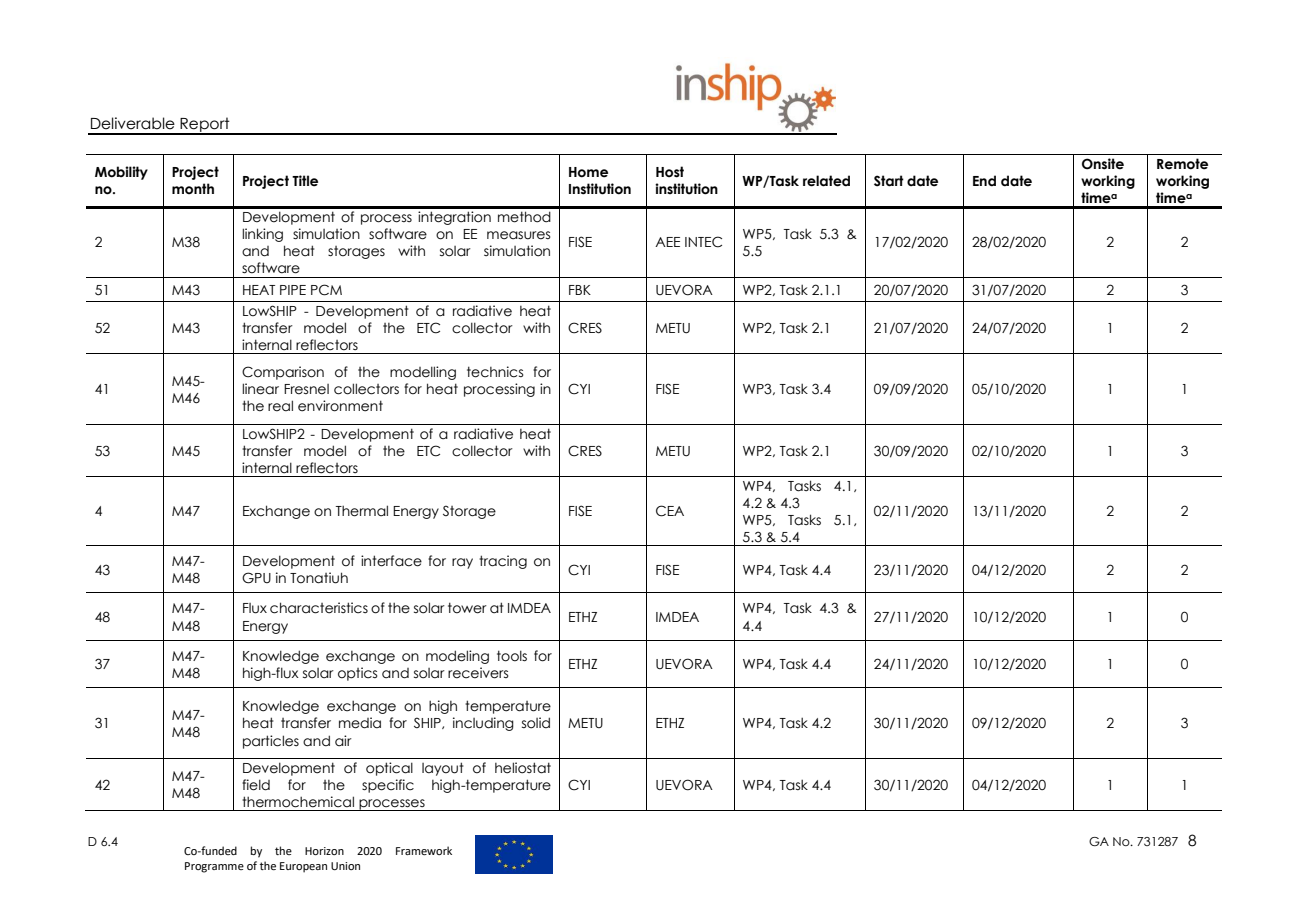  I want to click on heliostat, so click(523, 768).
